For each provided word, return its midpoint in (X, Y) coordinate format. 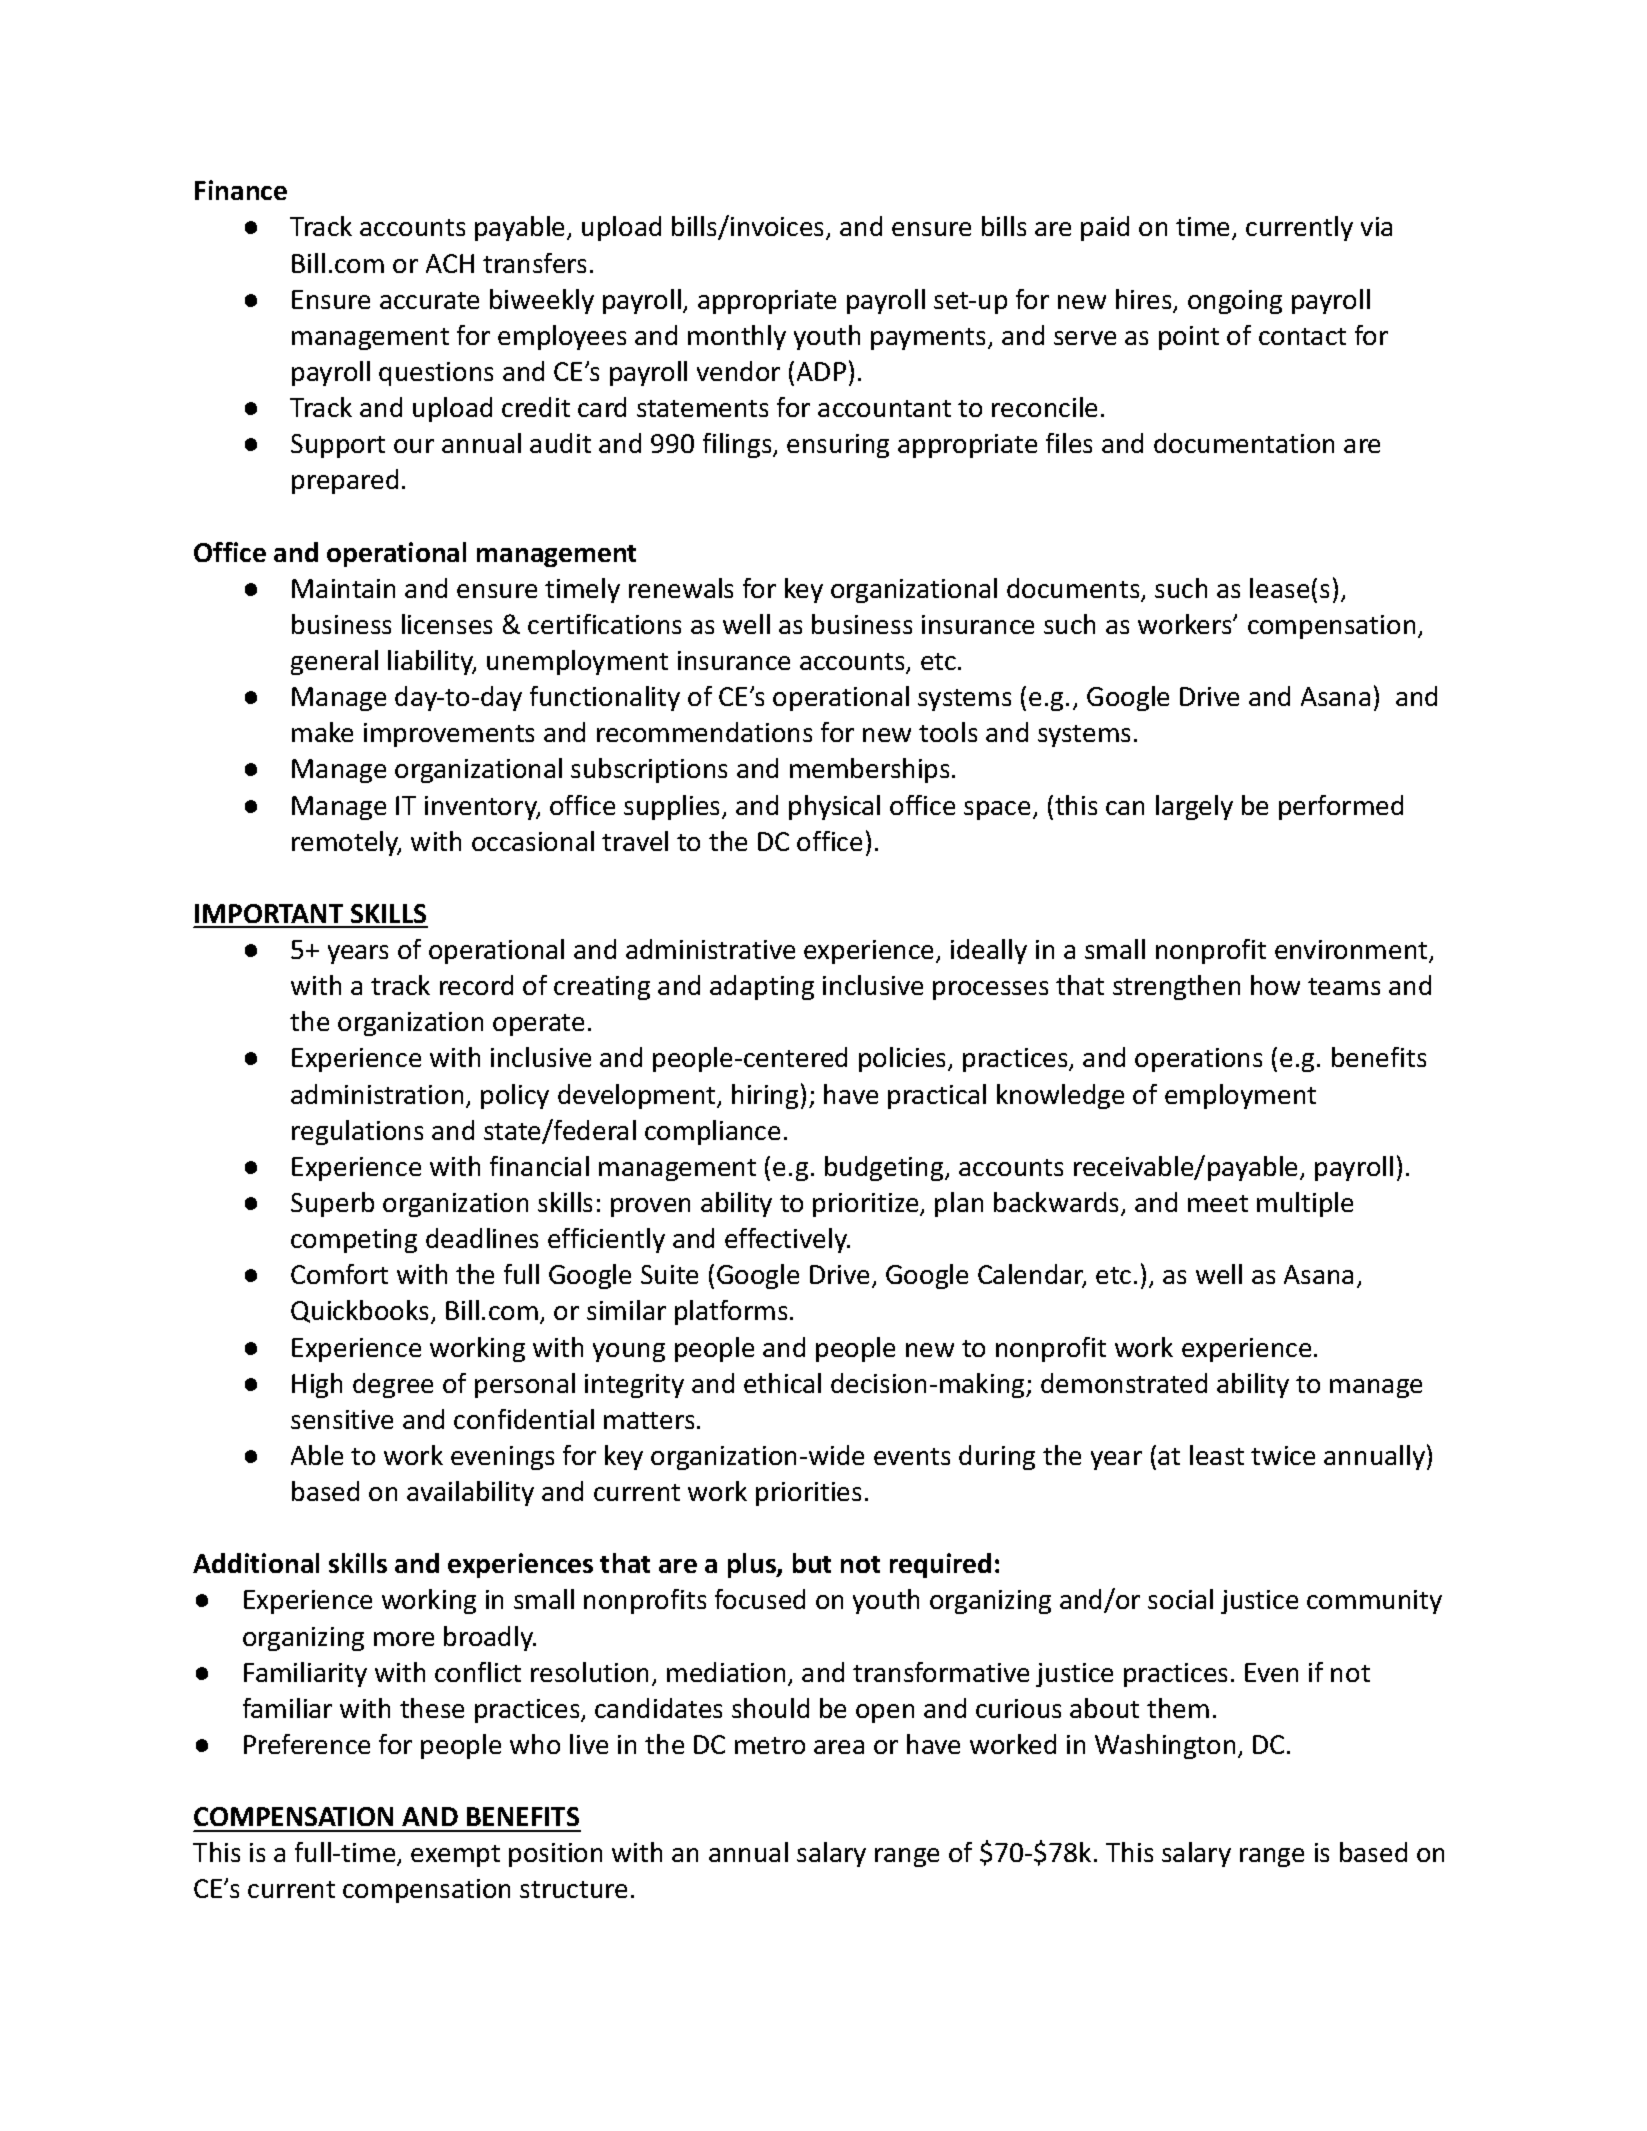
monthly (737, 337)
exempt (455, 1856)
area (839, 1747)
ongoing (1235, 302)
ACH (450, 263)
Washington (1165, 1746)
